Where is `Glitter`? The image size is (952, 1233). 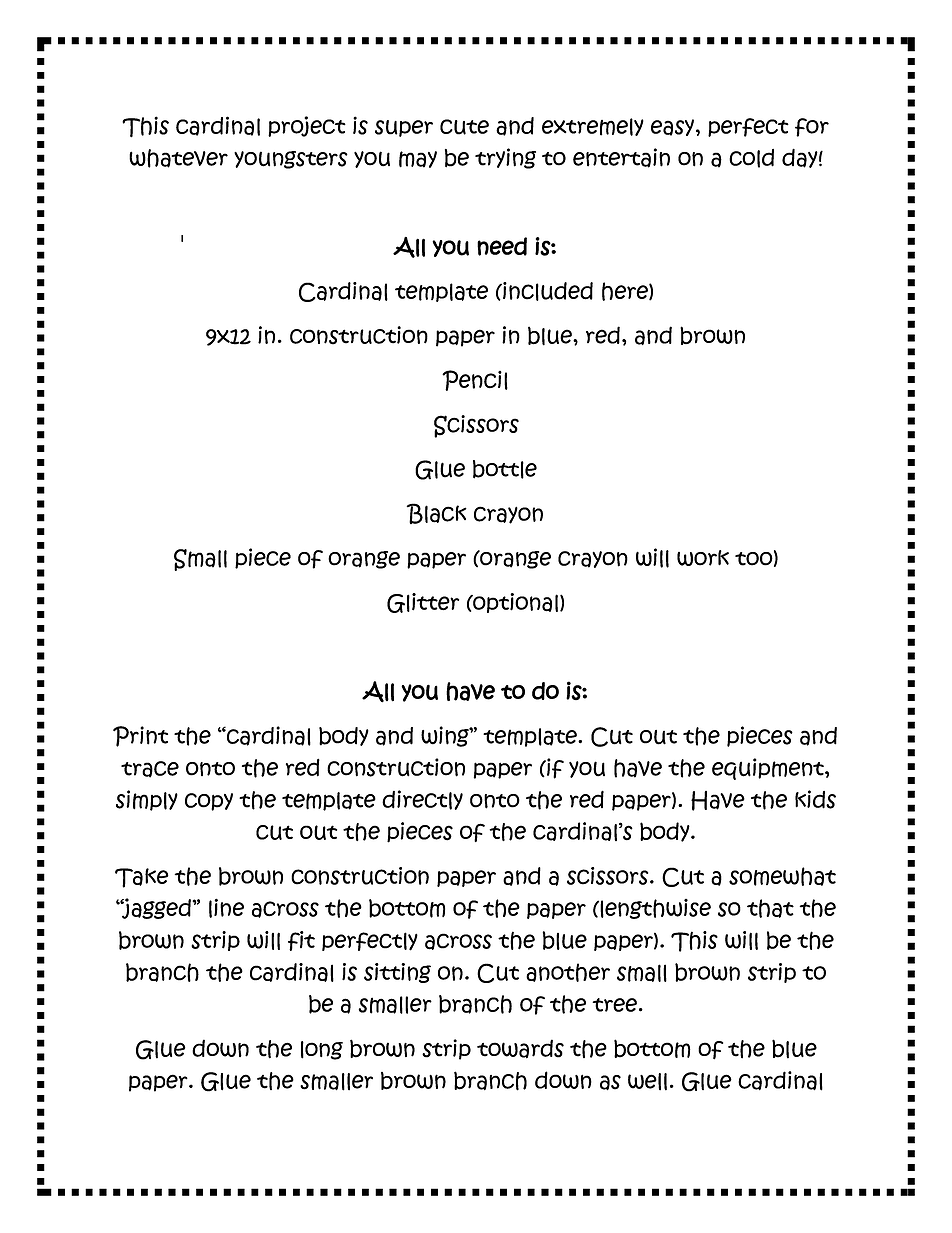 Glitter is located at coordinates (423, 603).
